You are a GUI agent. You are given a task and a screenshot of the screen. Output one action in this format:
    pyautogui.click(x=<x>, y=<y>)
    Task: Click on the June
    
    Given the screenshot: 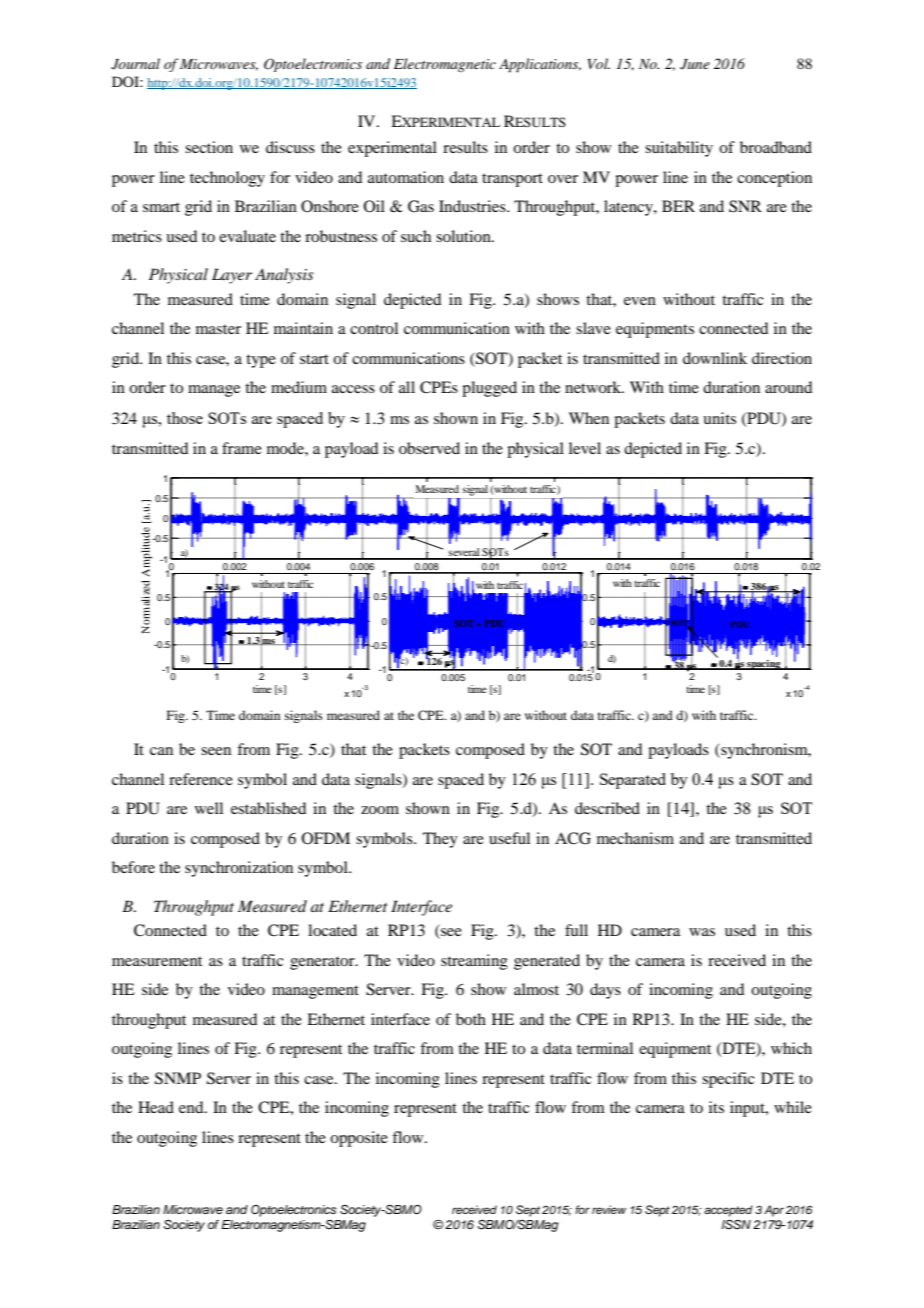 What is the action you would take?
    pyautogui.click(x=695, y=64)
